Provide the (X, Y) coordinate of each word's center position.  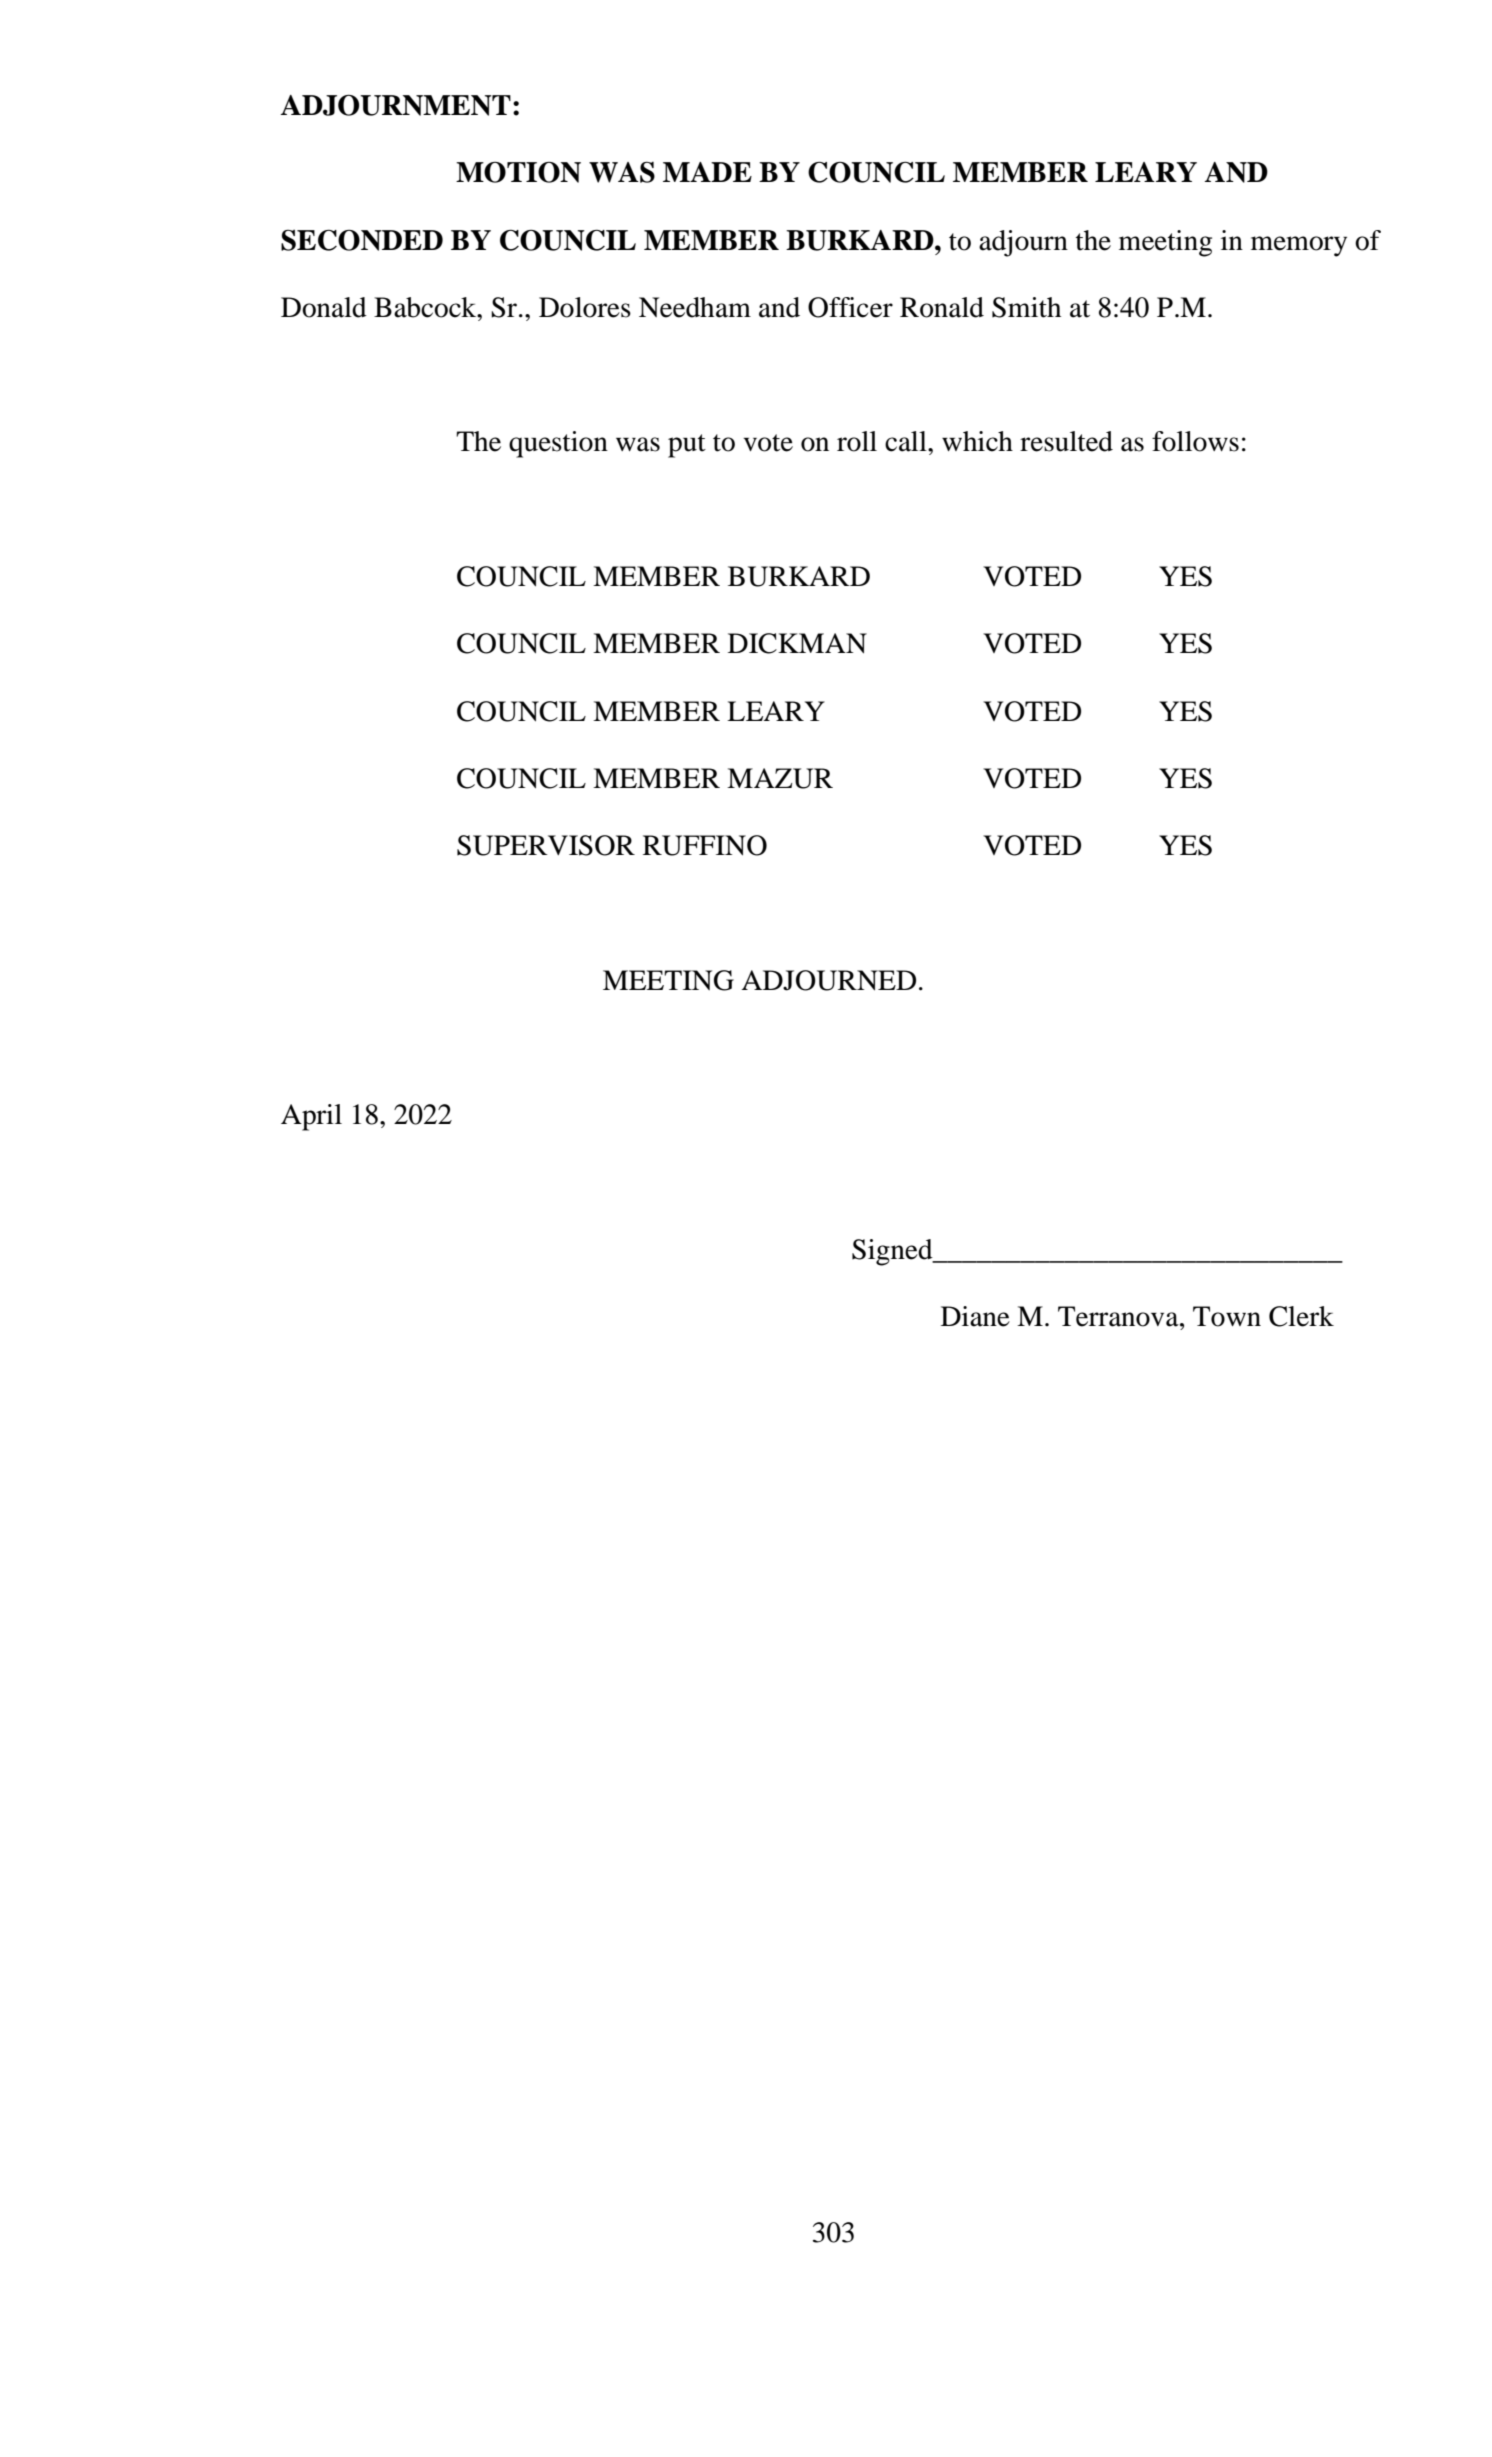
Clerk (1301, 1316)
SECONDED (362, 240)
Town (1227, 1316)
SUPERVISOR (546, 845)
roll (857, 441)
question (558, 444)
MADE (707, 172)
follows (1195, 441)
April (311, 1117)
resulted (1066, 441)
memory (1299, 246)
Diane (975, 1316)
